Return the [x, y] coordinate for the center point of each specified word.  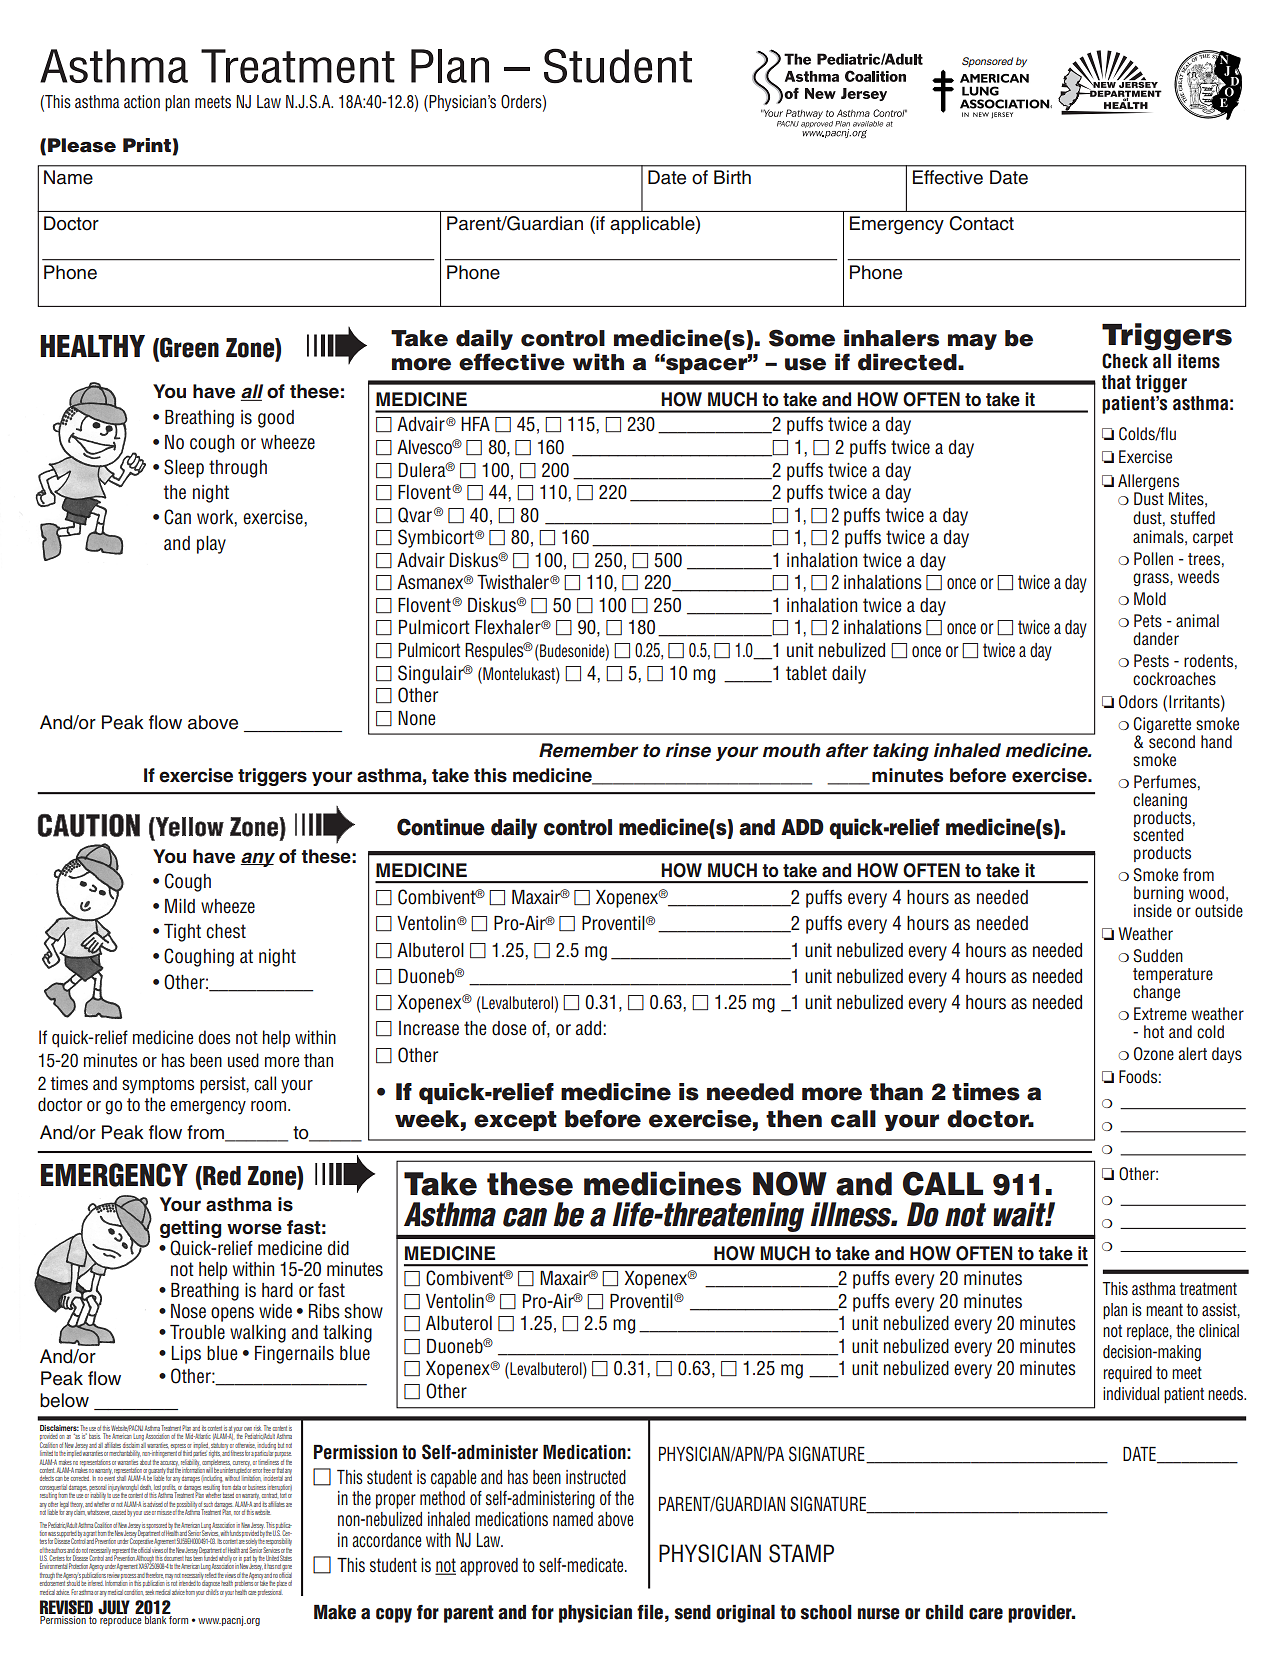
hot [1154, 1032]
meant [1164, 1309]
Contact [981, 223]
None [416, 718]
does [214, 1037]
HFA [475, 424]
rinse [688, 750]
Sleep [184, 468]
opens [232, 1314]
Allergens [1148, 482]
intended [187, 1584]
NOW [790, 1183]
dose [509, 1028]
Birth [732, 177]
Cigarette [1164, 726]
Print [147, 145]
